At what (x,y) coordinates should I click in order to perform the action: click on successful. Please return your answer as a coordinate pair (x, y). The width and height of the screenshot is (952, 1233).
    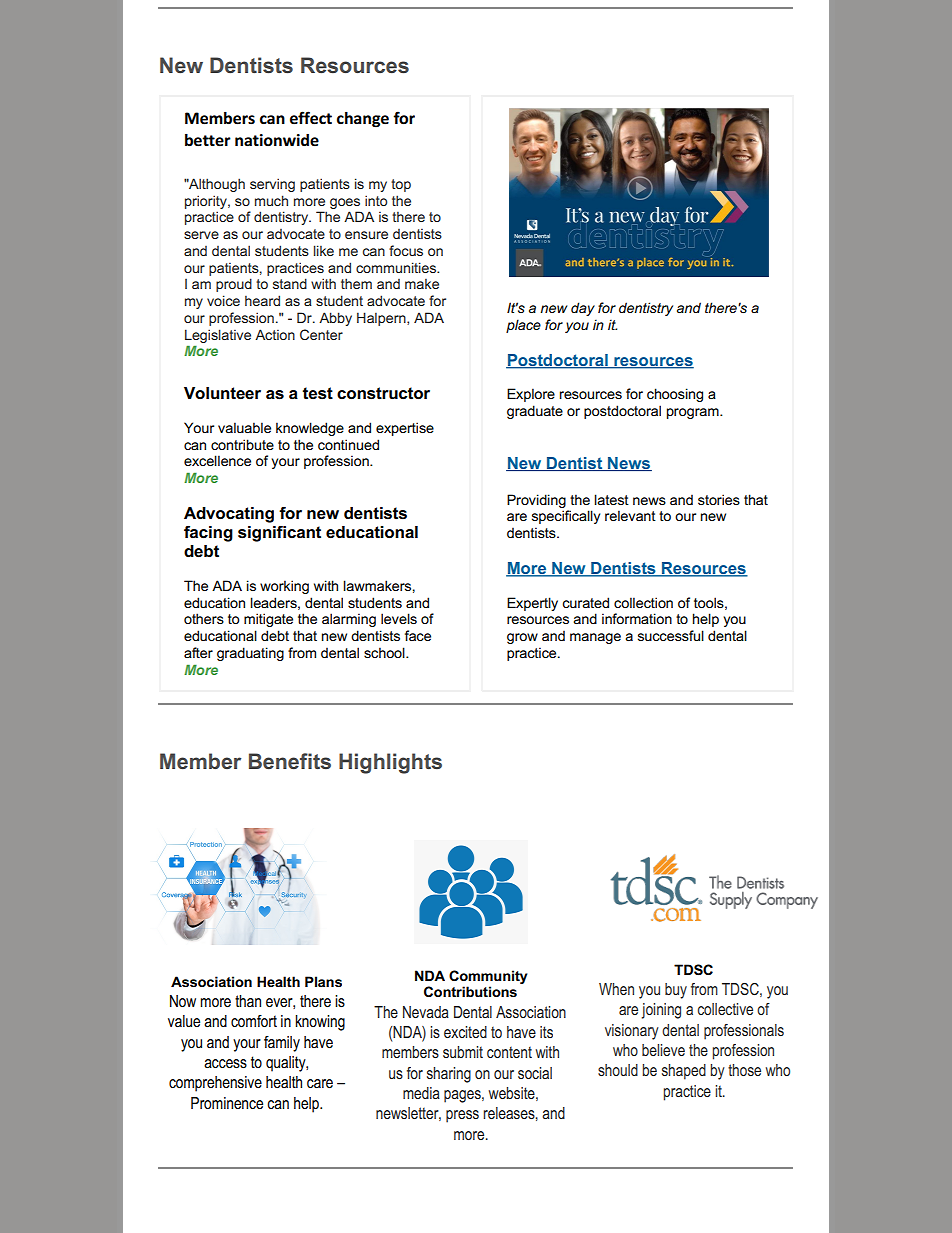
    Looking at the image, I should click on (671, 635).
